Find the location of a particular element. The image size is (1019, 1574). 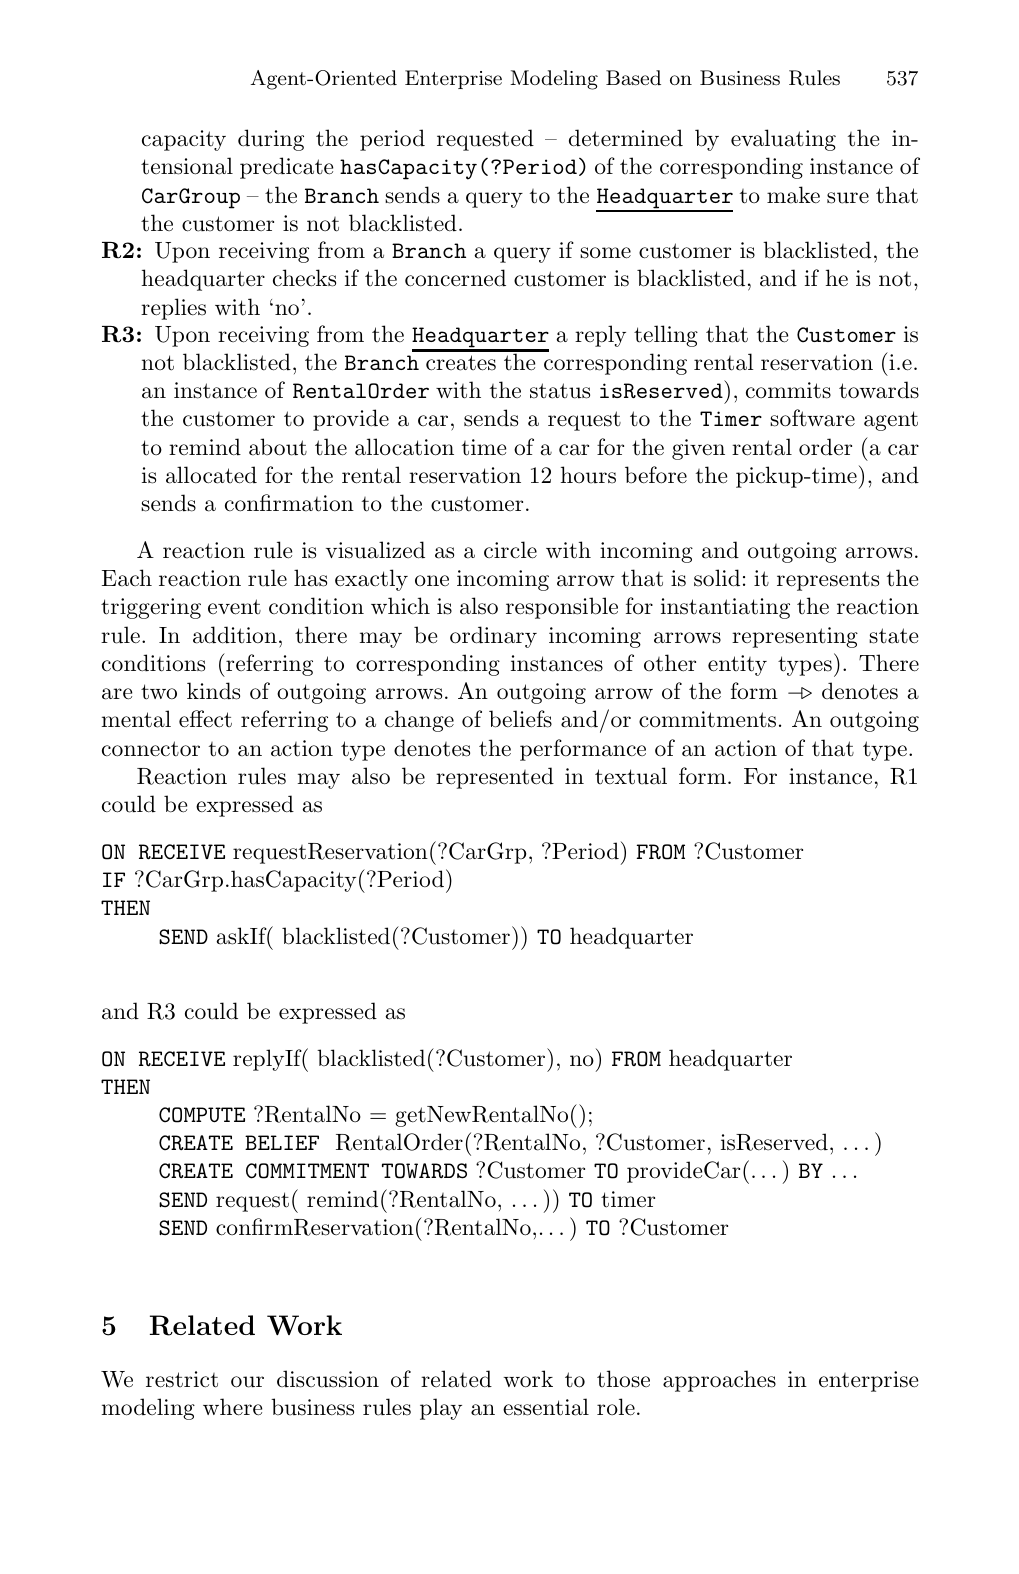

approaches is located at coordinates (719, 1381).
